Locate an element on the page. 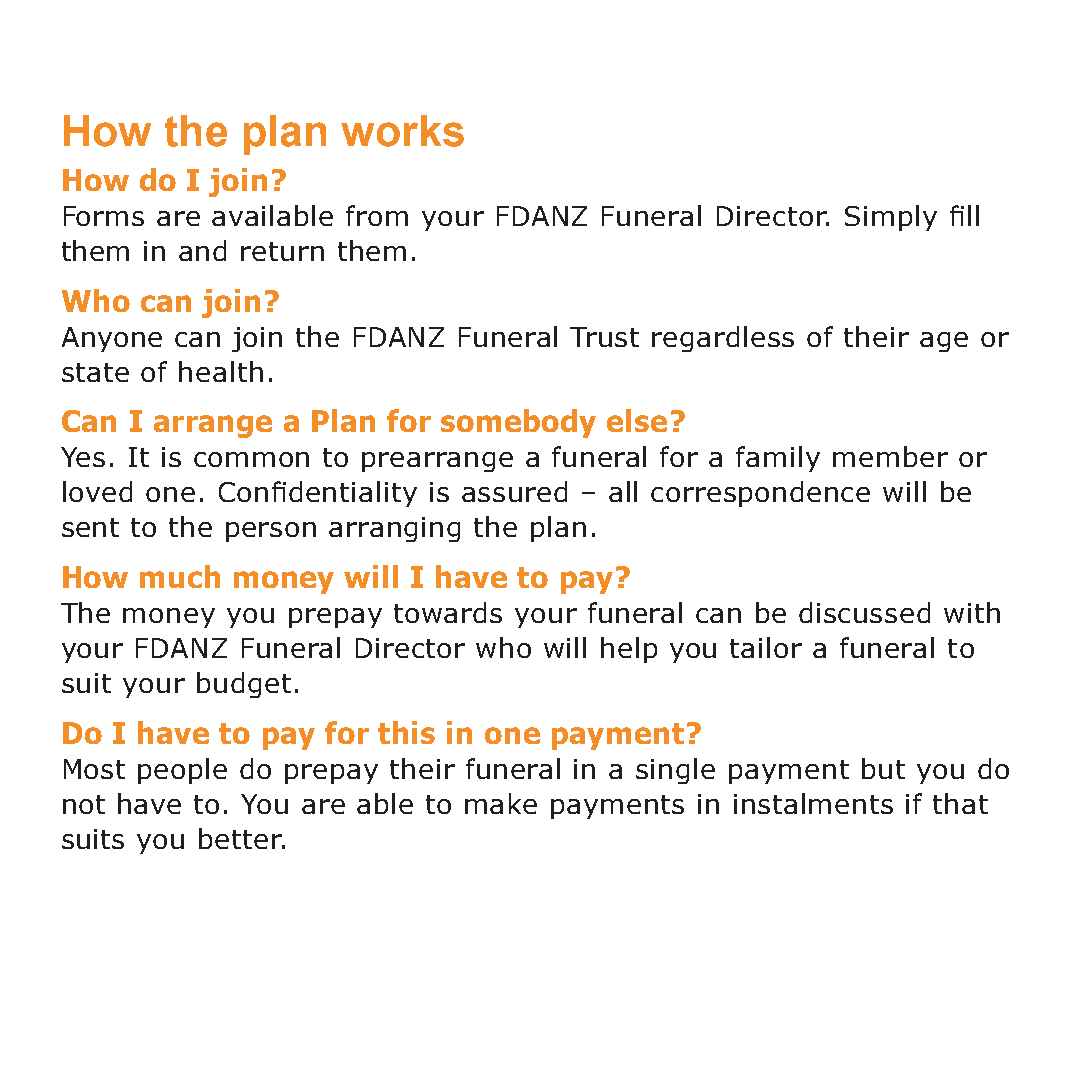 This page has height=1092, width=1092. Simply is located at coordinates (891, 218).
